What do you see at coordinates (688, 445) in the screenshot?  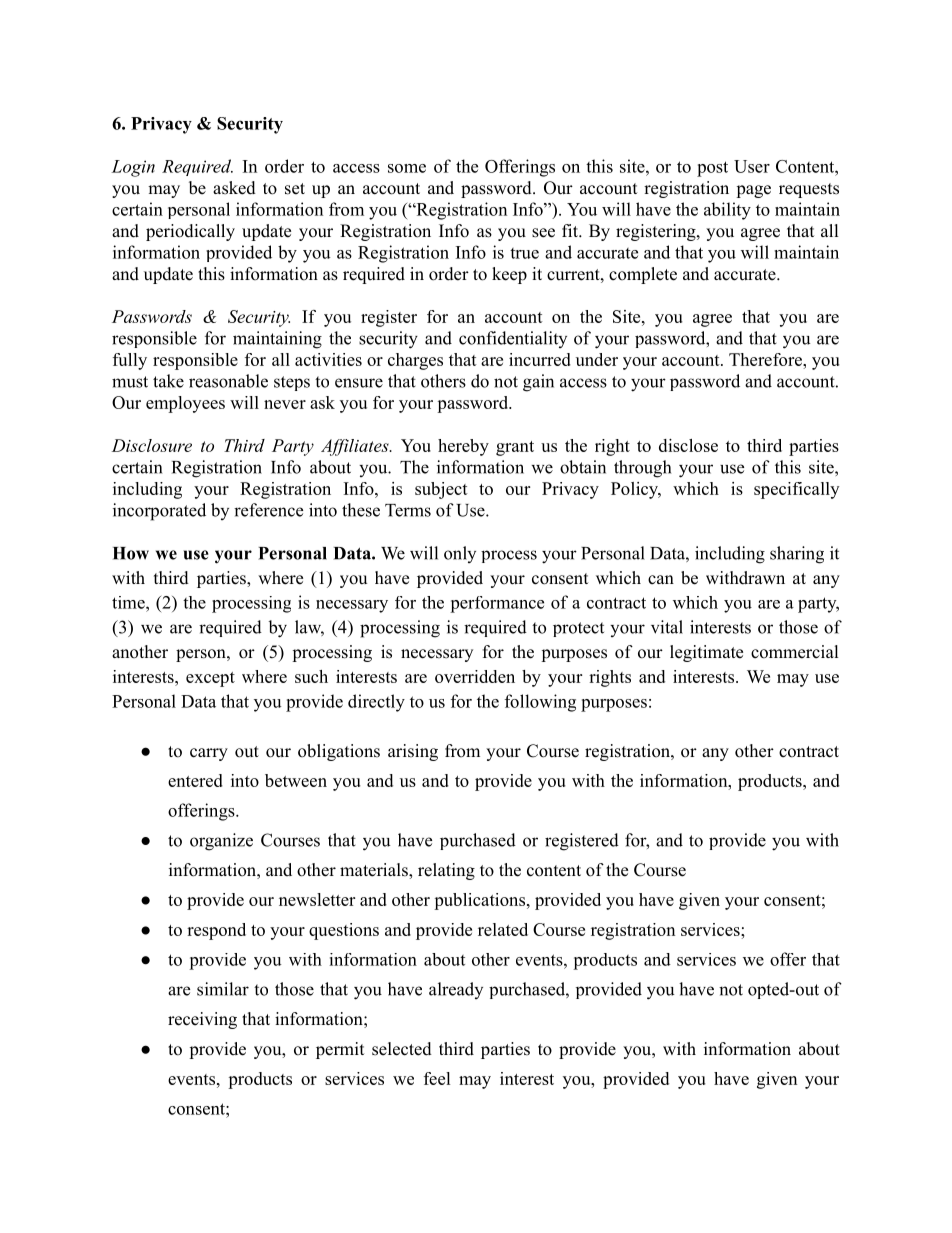 I see `disclose` at bounding box center [688, 445].
